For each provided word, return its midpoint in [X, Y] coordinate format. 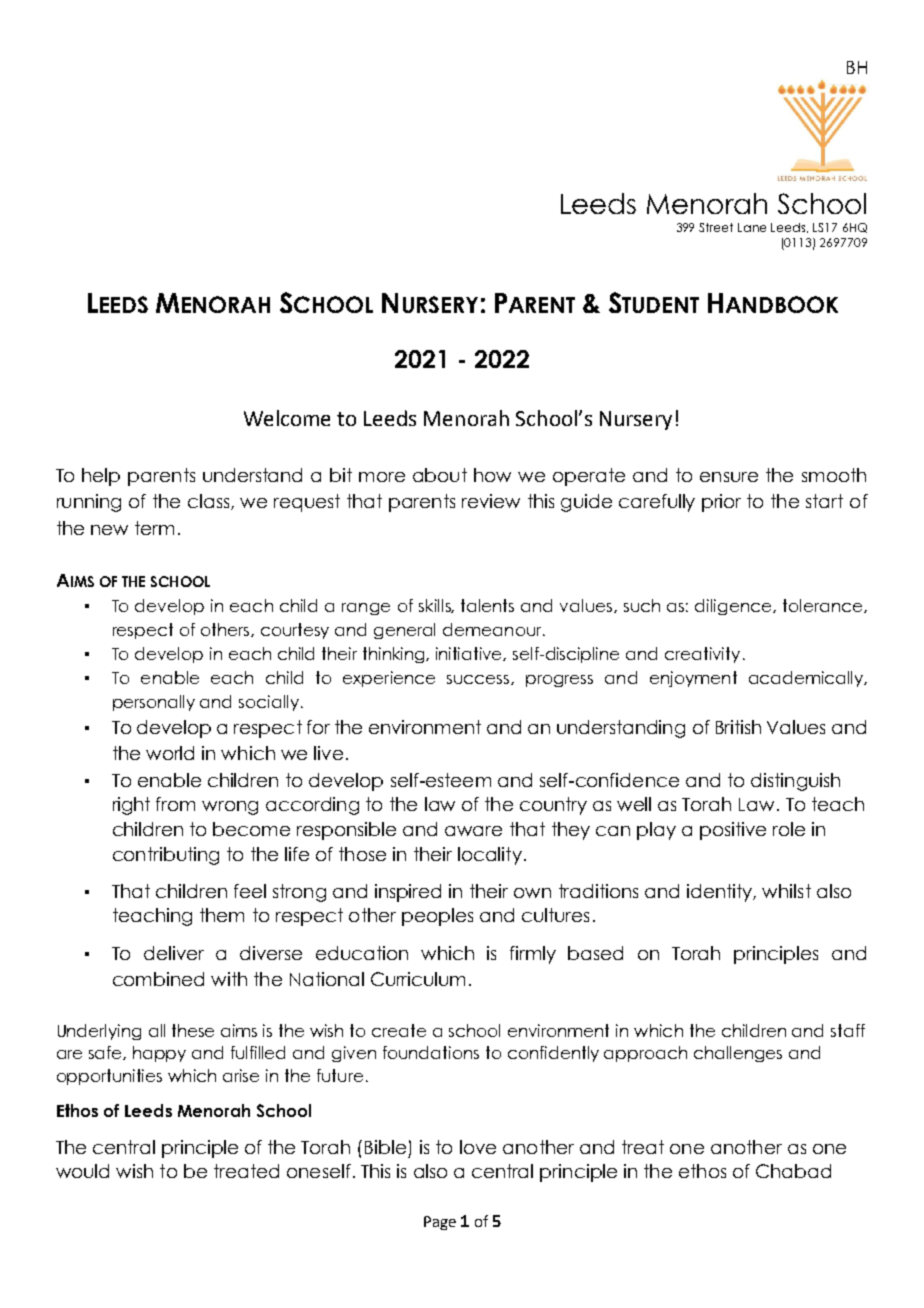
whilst [786, 891]
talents [487, 605]
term [154, 528]
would [82, 1171]
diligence [734, 607]
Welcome [287, 418]
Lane [752, 227]
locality [490, 856]
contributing [166, 856]
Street [716, 227]
